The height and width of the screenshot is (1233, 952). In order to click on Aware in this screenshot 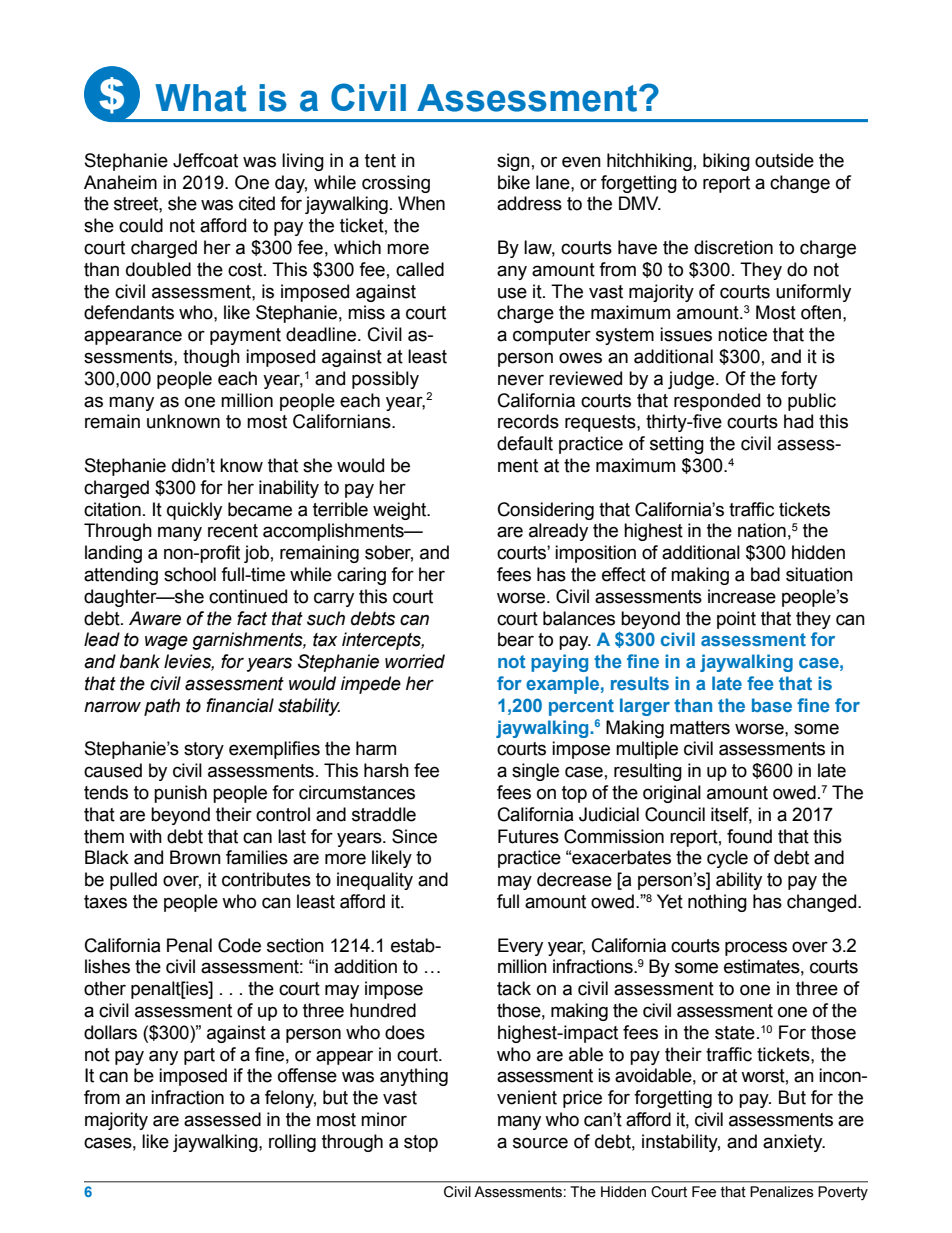, I will do `click(155, 618)`.
